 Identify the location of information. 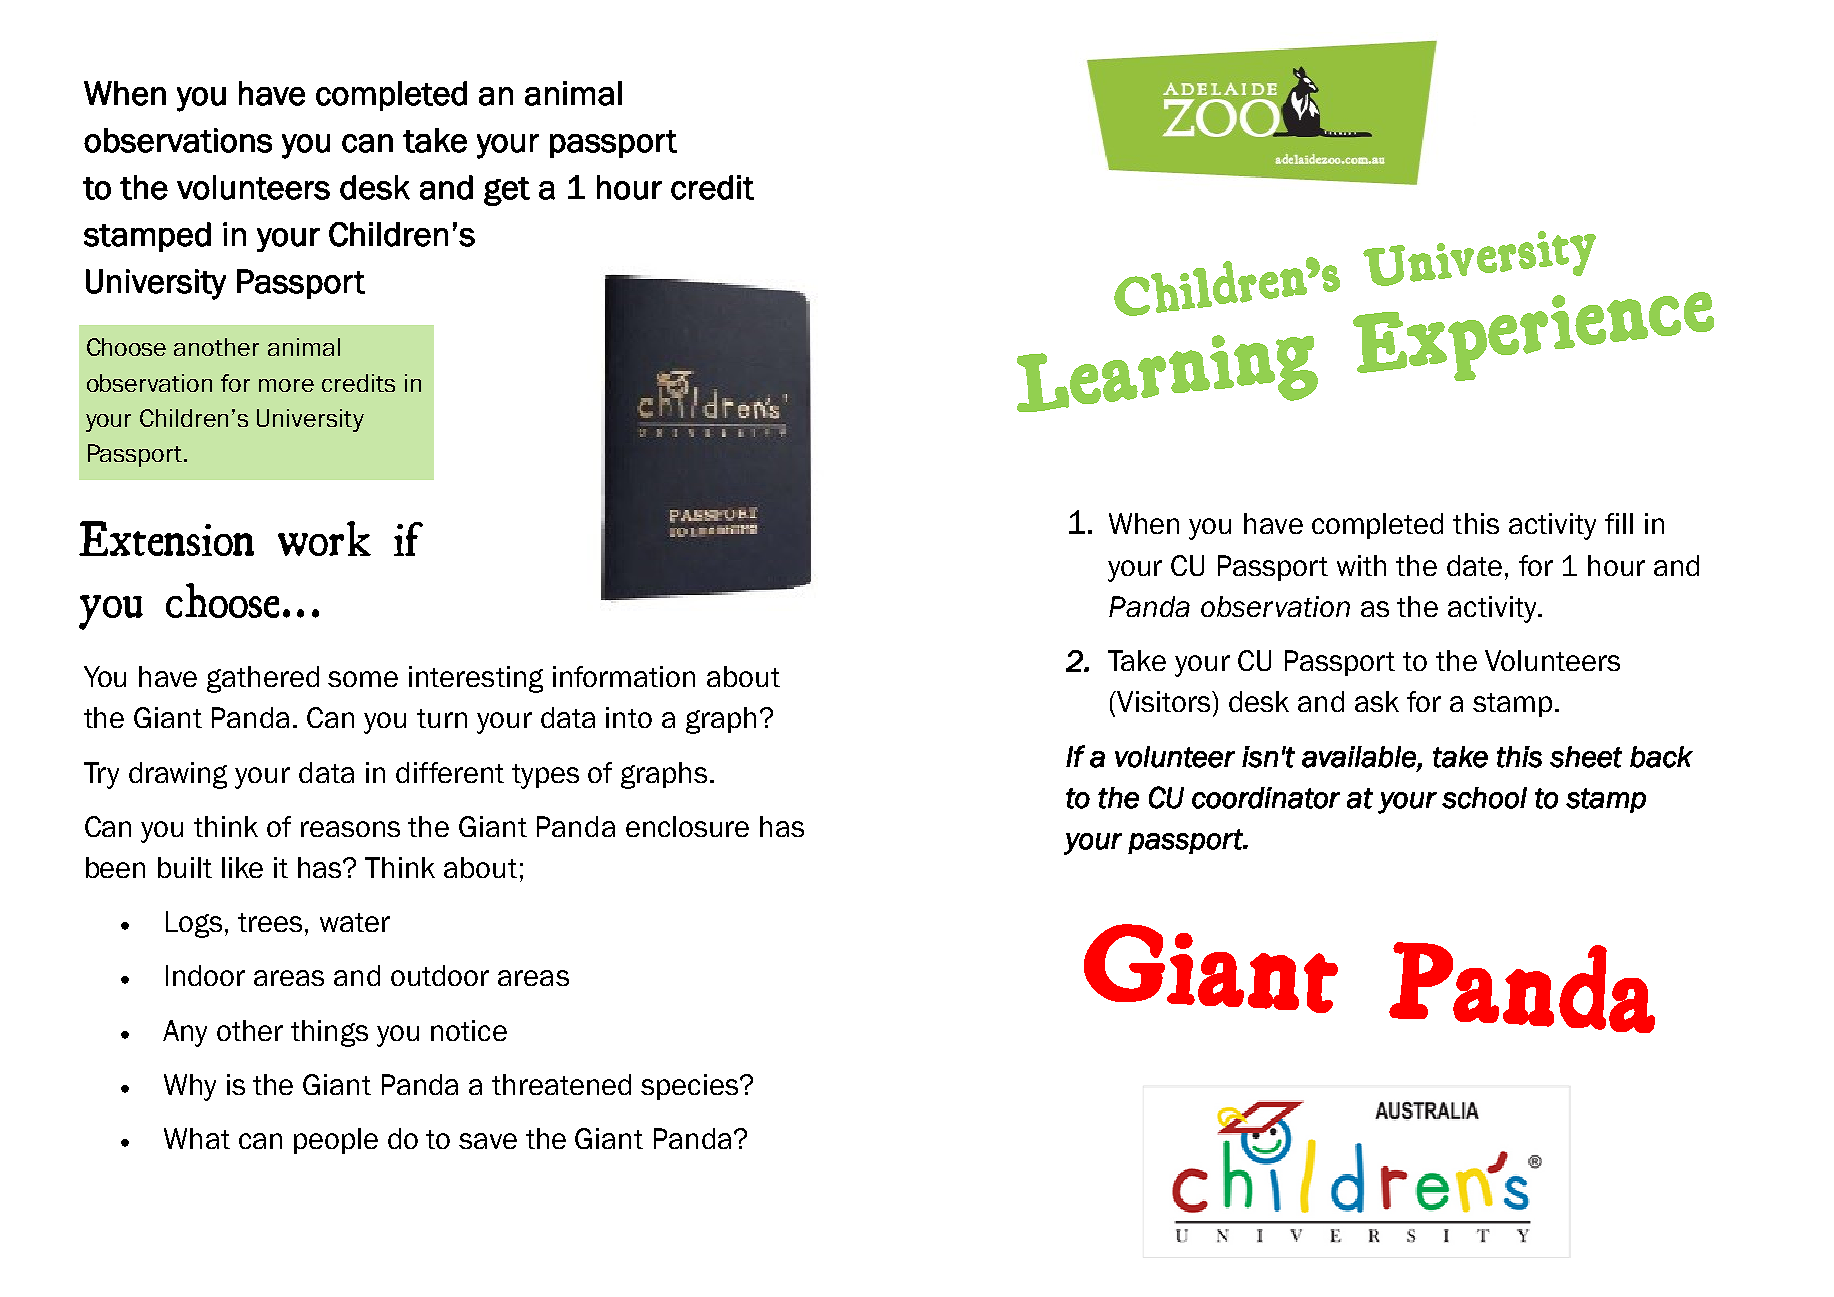
(624, 676).
